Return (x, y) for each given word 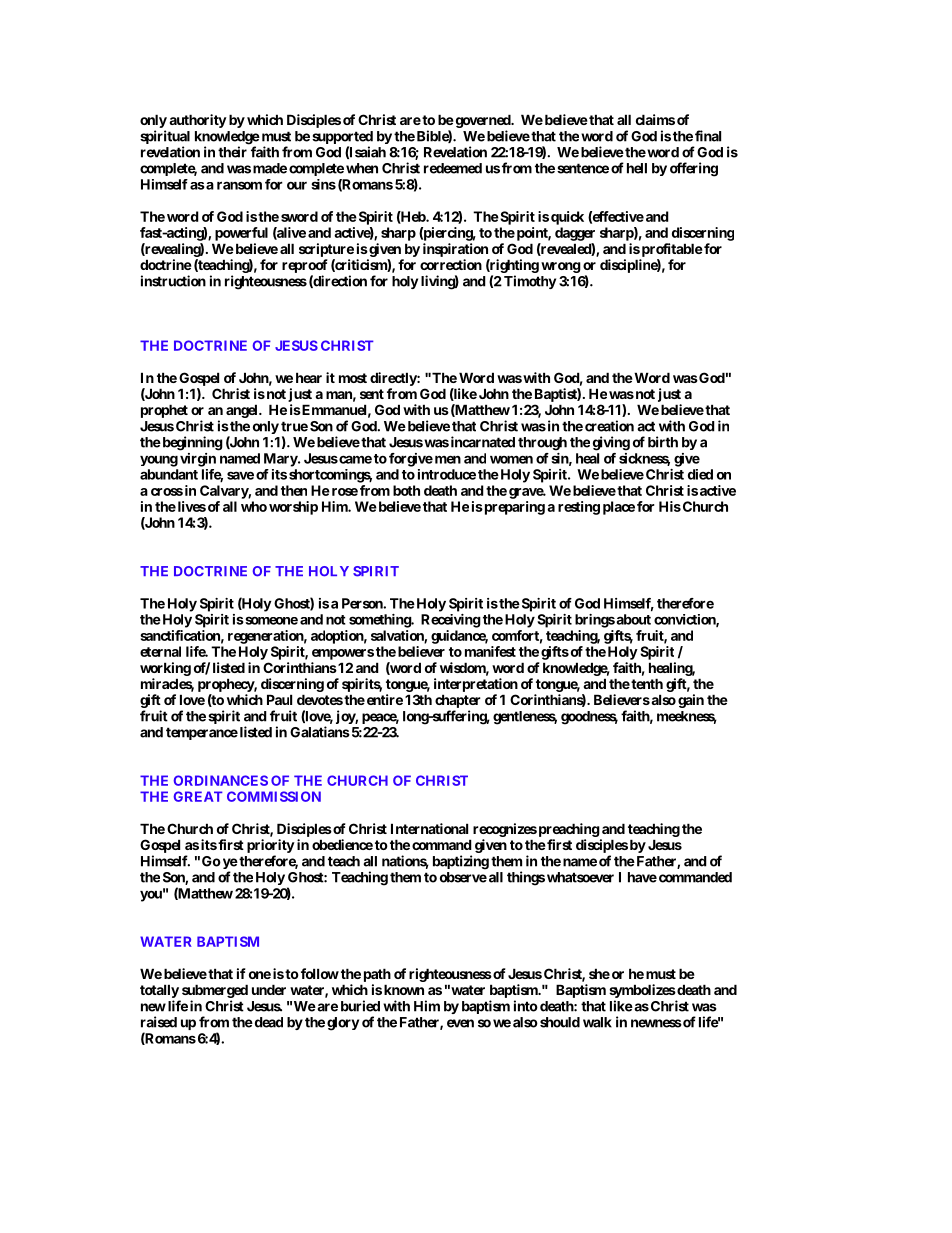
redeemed (453, 168)
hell (637, 168)
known (404, 989)
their (232, 152)
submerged (215, 991)
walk (597, 1022)
